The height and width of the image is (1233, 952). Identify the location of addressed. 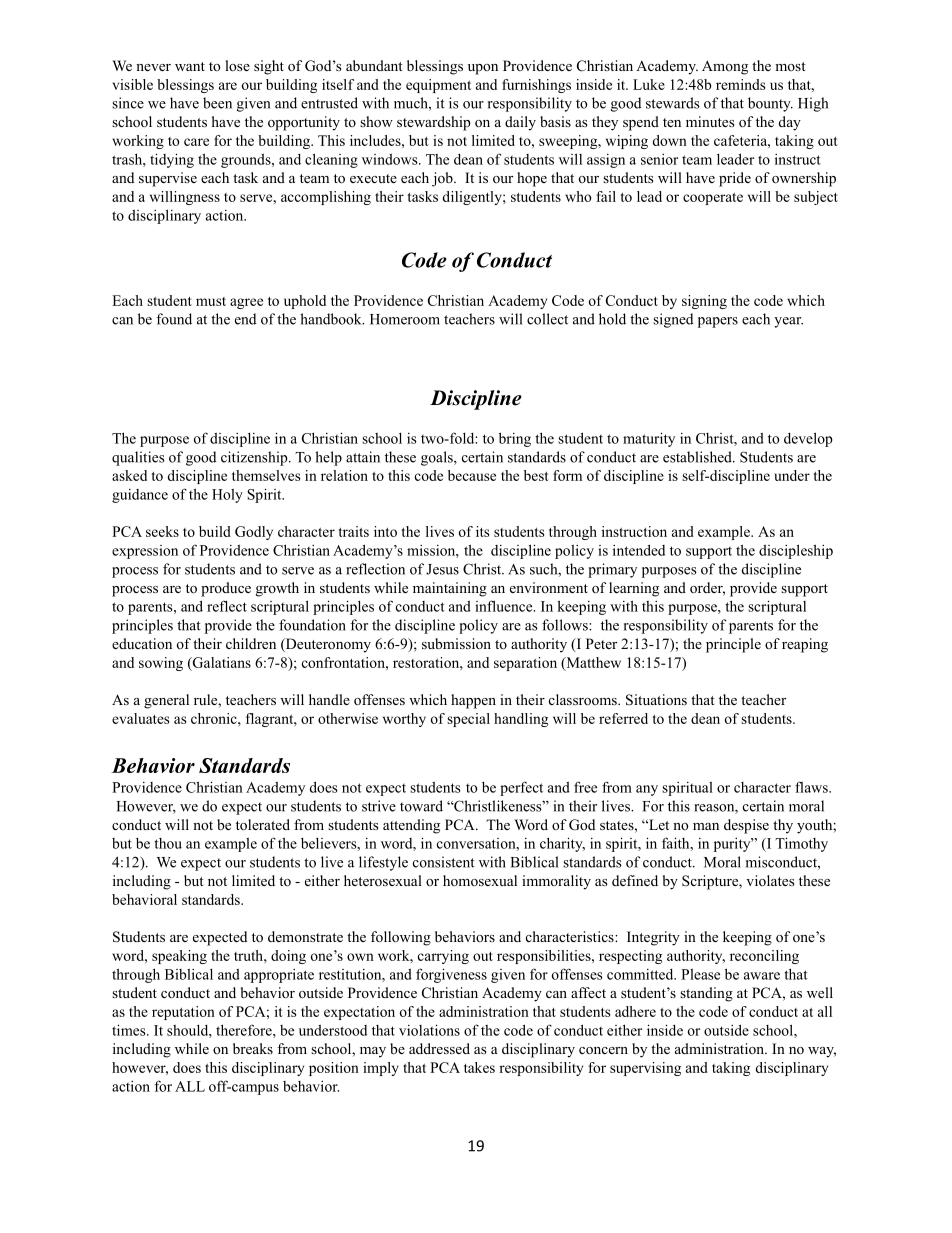
(439, 1048).
